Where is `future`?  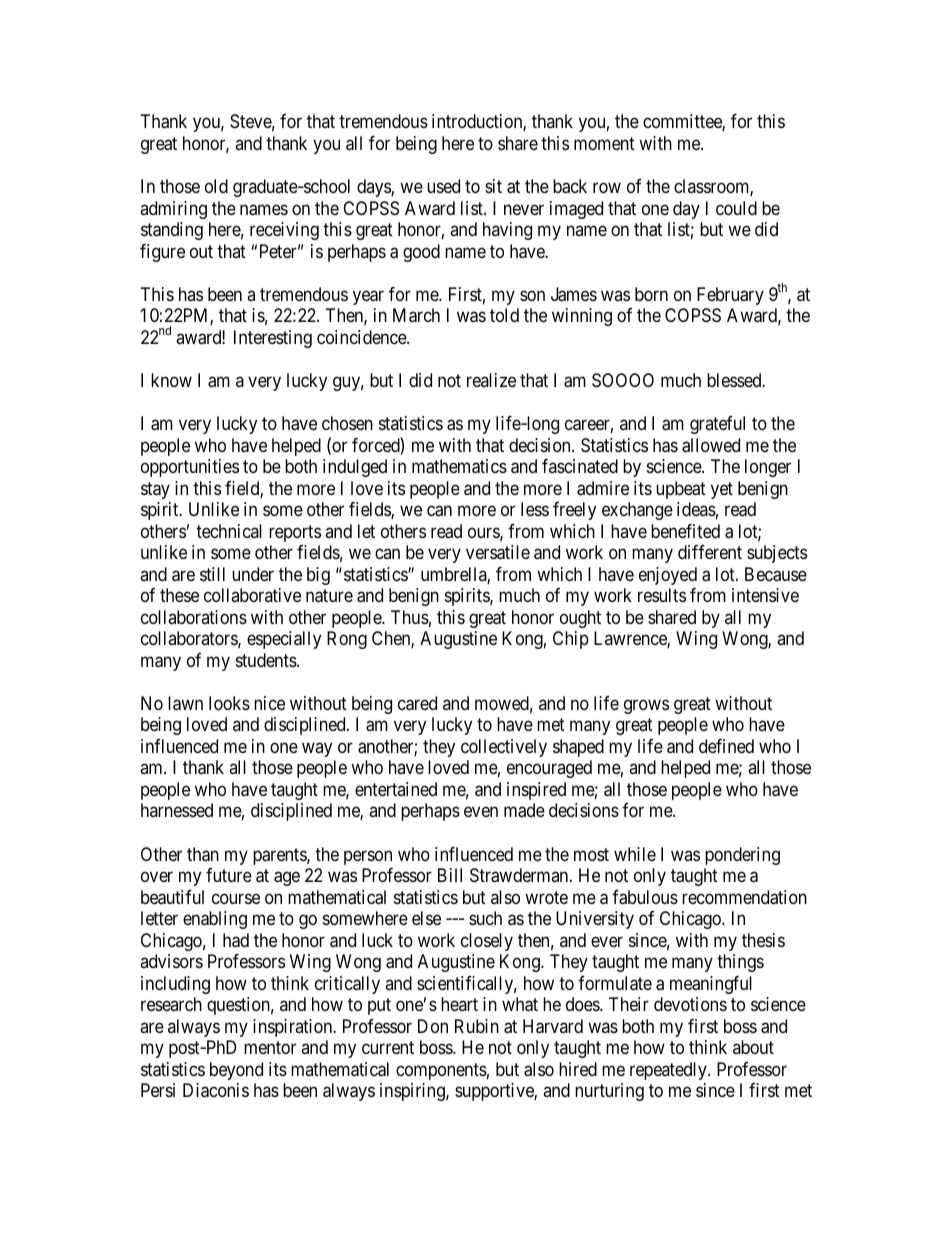
future is located at coordinates (229, 875).
